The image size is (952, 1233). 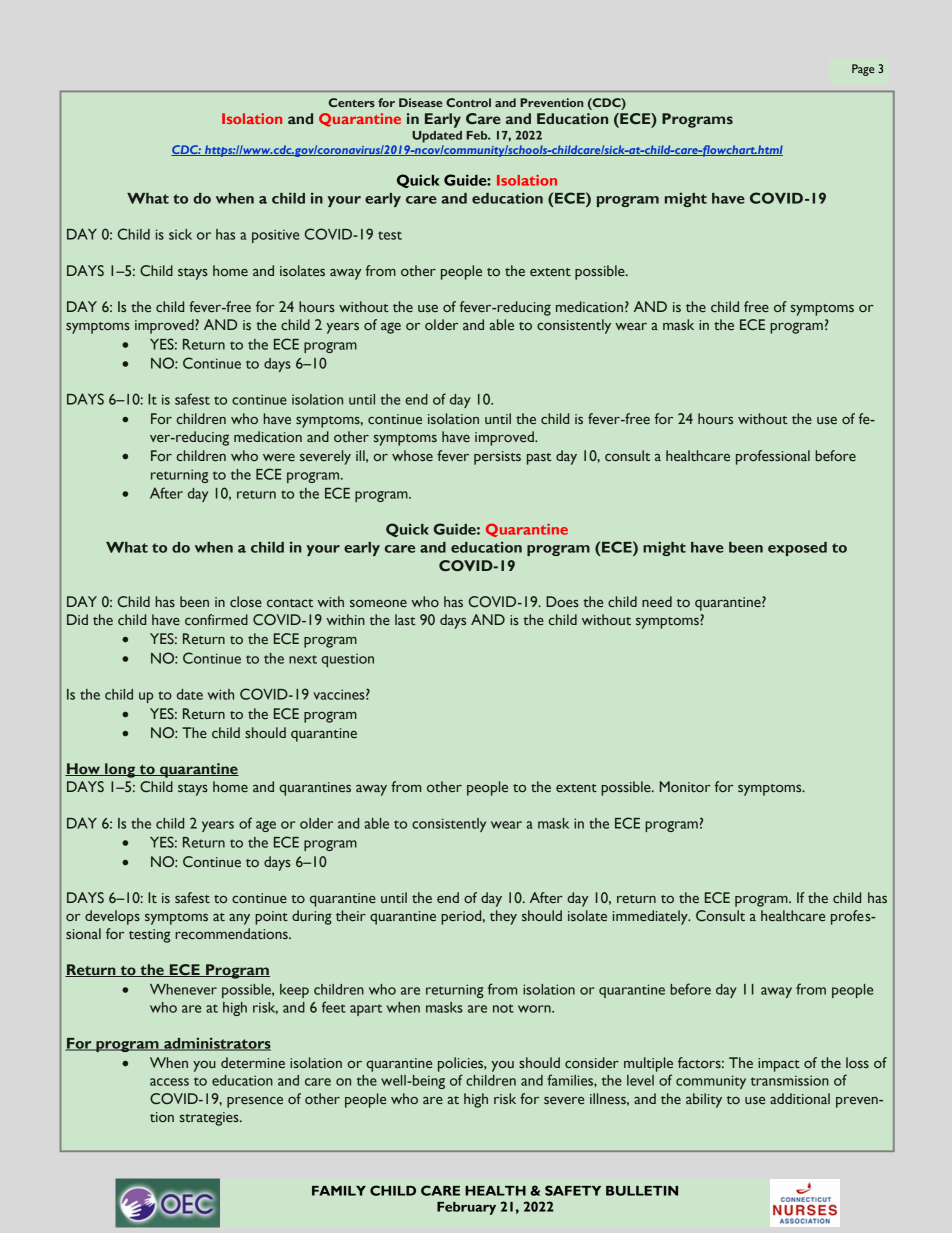 What do you see at coordinates (279, 457) in the screenshot?
I see `were` at bounding box center [279, 457].
